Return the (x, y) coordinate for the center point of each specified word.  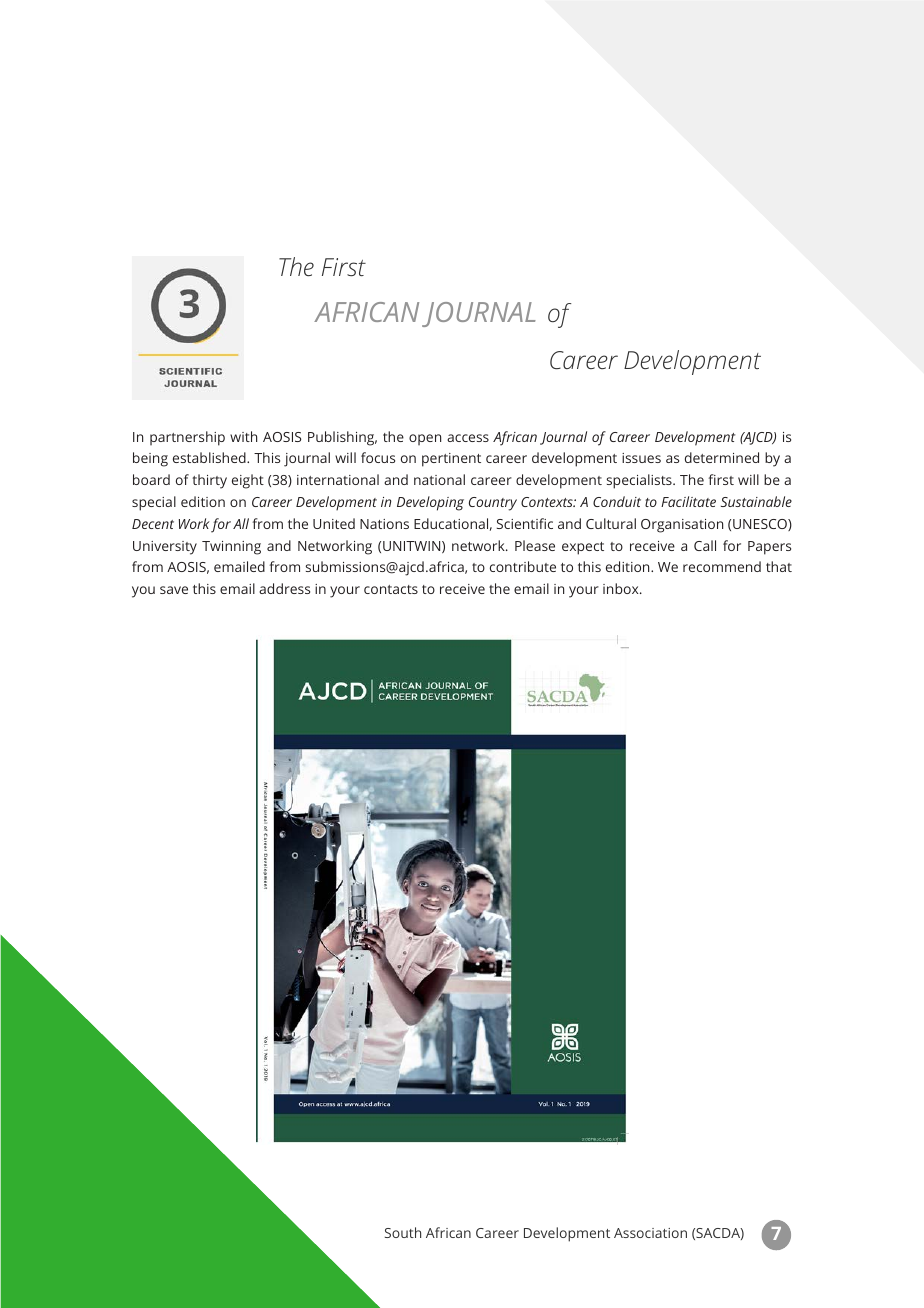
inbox (622, 588)
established (210, 457)
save (174, 590)
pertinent (451, 460)
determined (722, 457)
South (403, 1232)
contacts (391, 589)
